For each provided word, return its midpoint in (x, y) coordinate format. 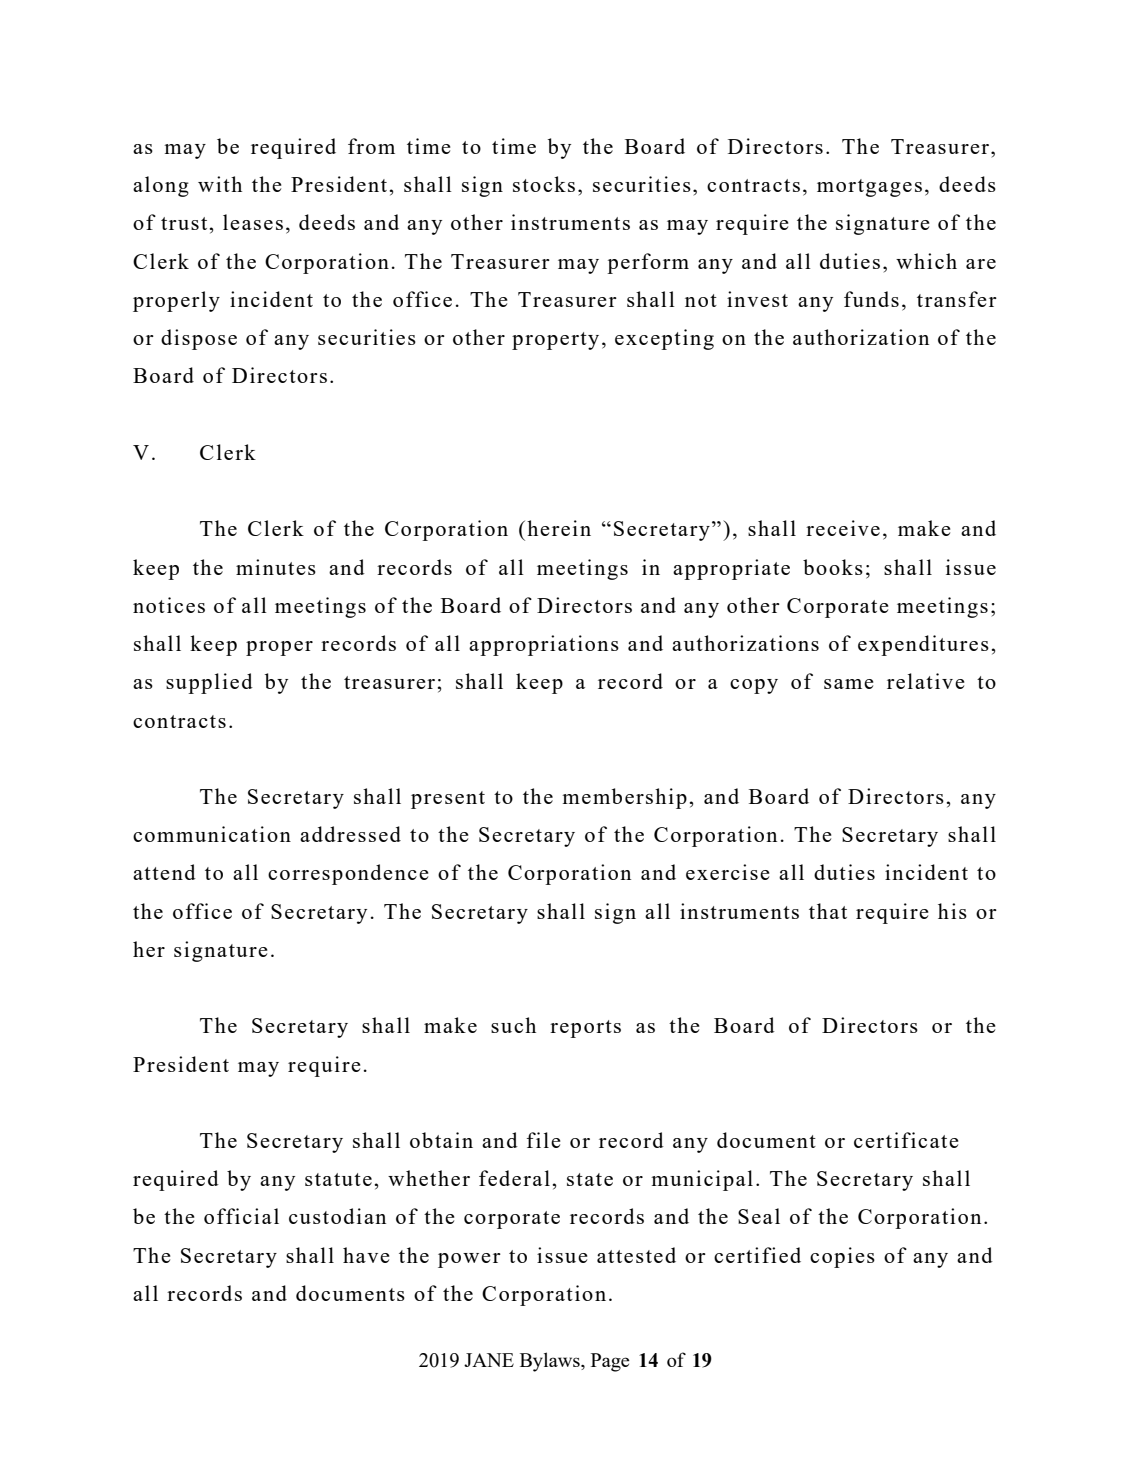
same (849, 684)
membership (624, 798)
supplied (209, 683)
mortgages (869, 188)
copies (842, 1257)
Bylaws (551, 1362)
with (220, 184)
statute (338, 1179)
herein (559, 528)
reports (585, 1029)
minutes (276, 567)
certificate (906, 1140)
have (366, 1255)
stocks (544, 184)
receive (843, 528)
